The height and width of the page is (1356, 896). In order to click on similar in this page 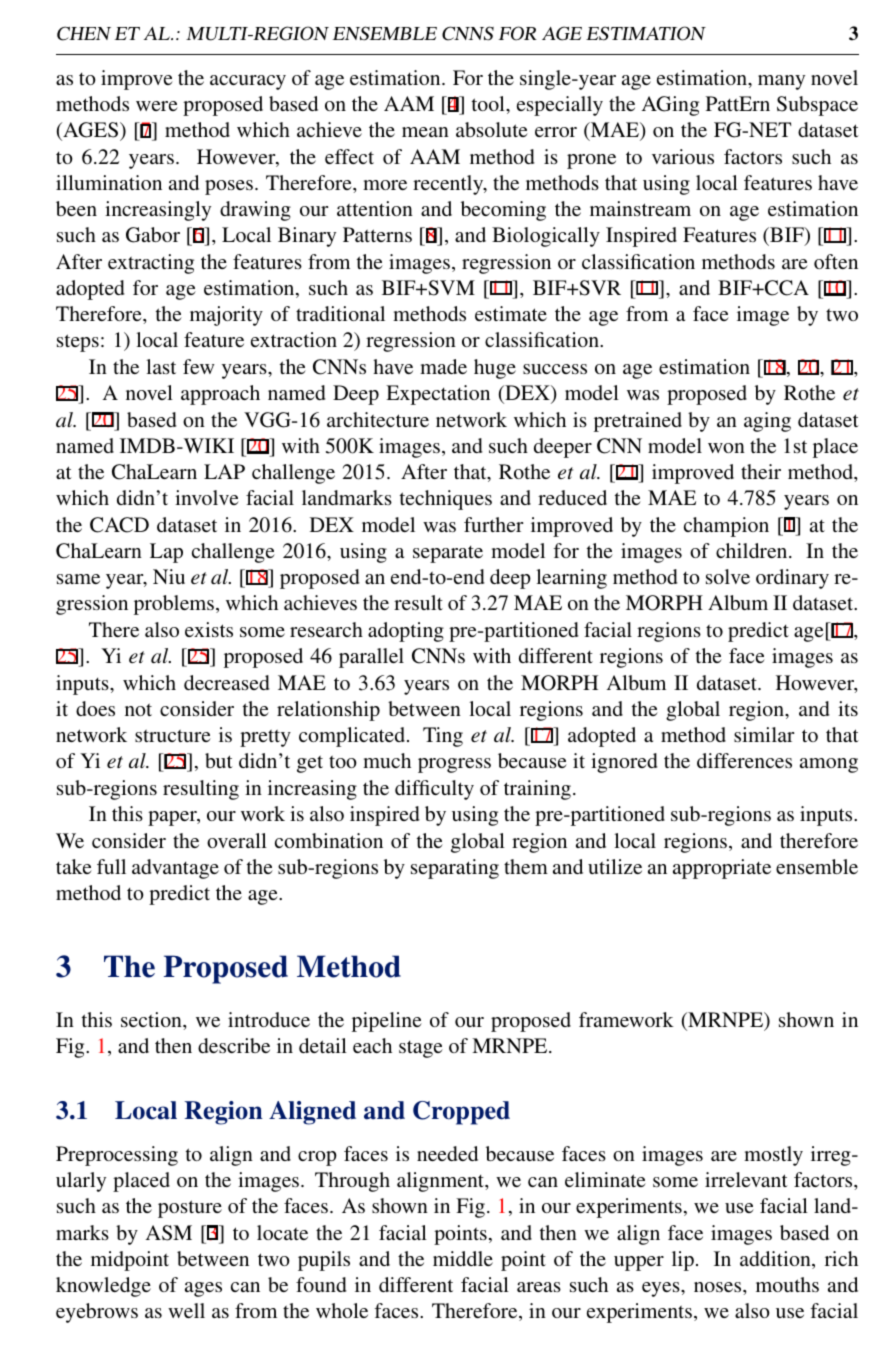, I will do `click(764, 734)`.
